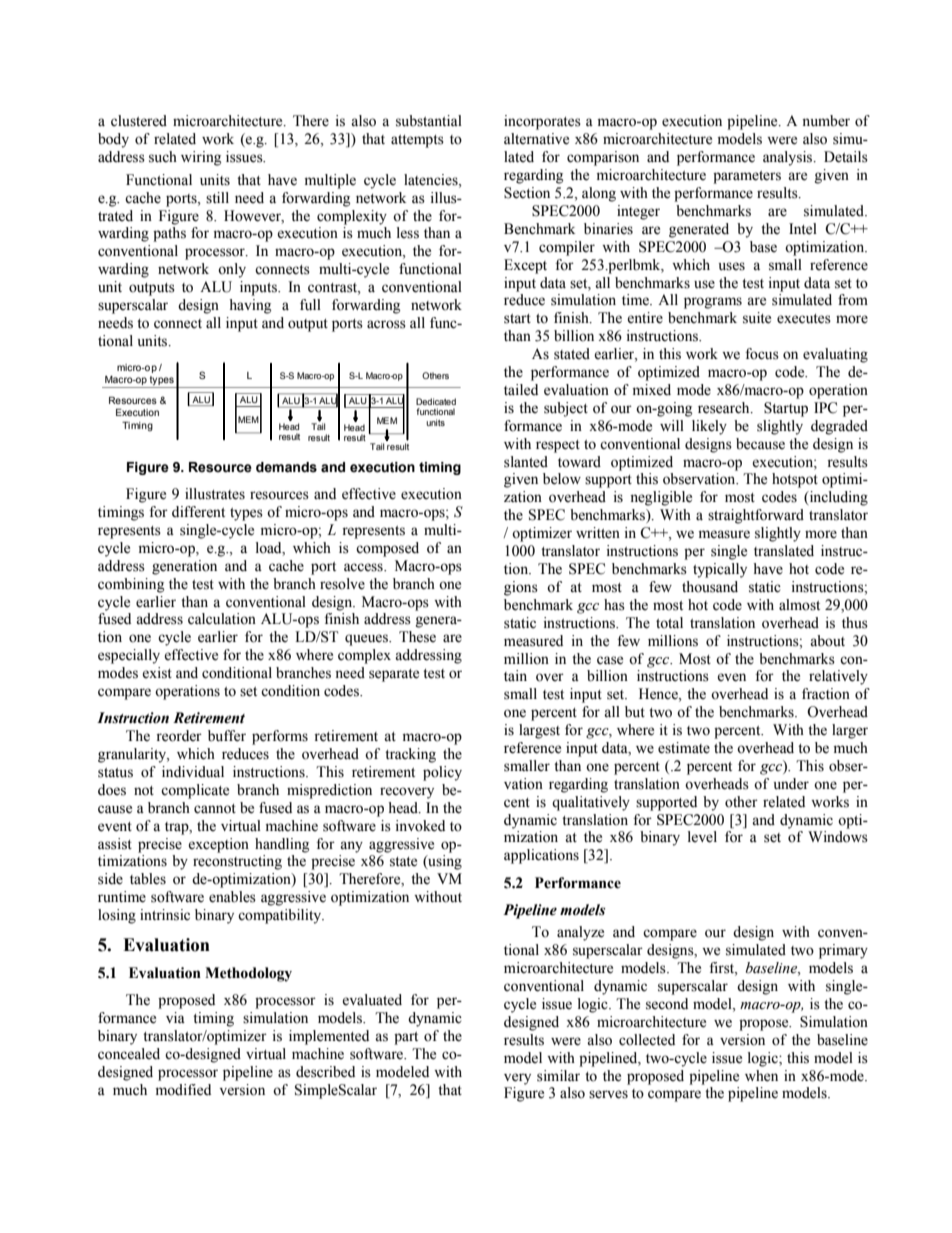 The image size is (952, 1233). What do you see at coordinates (386, 324) in the screenshot?
I see `across` at bounding box center [386, 324].
